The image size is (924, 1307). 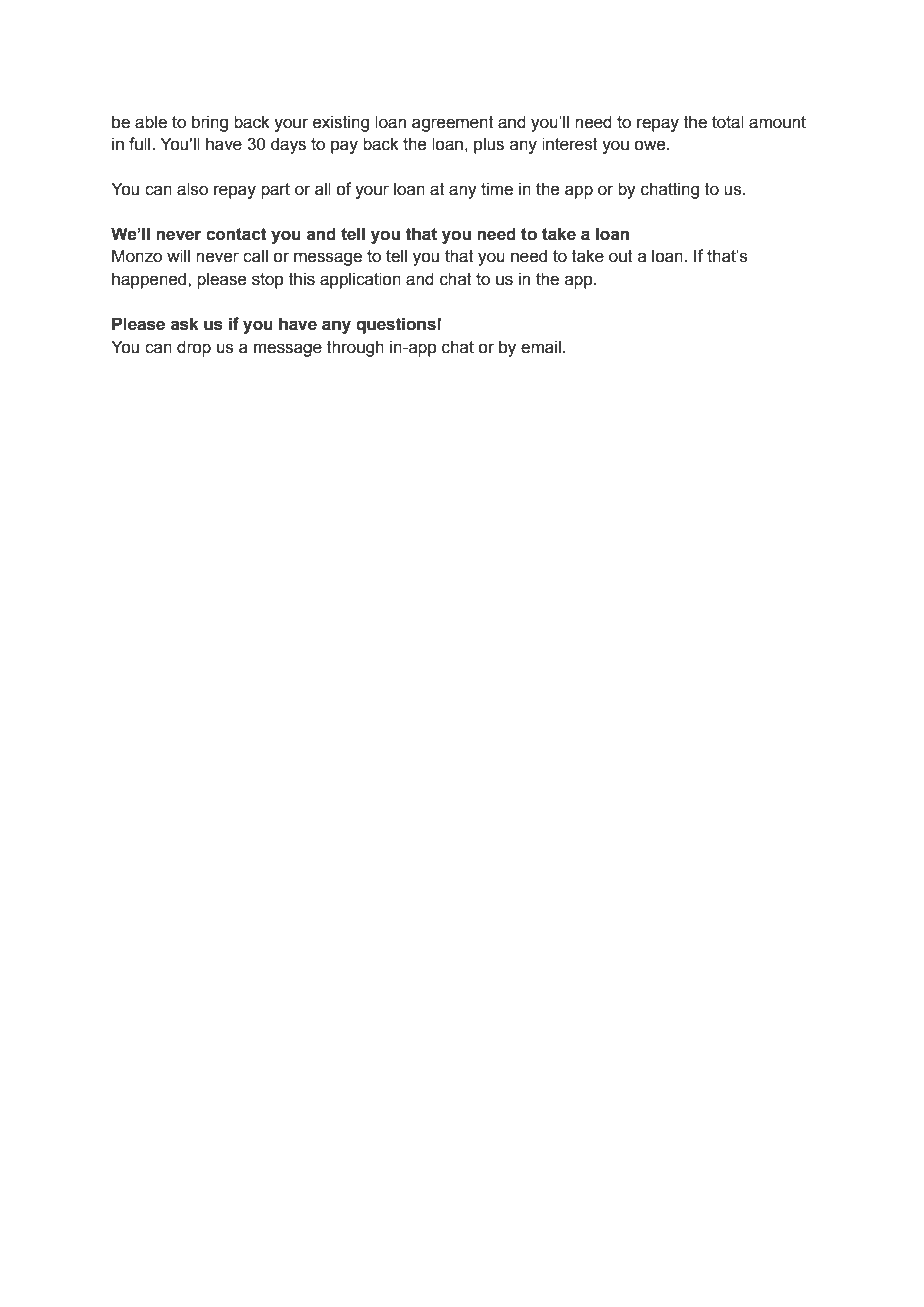 What do you see at coordinates (541, 347) in the page?
I see `email` at bounding box center [541, 347].
